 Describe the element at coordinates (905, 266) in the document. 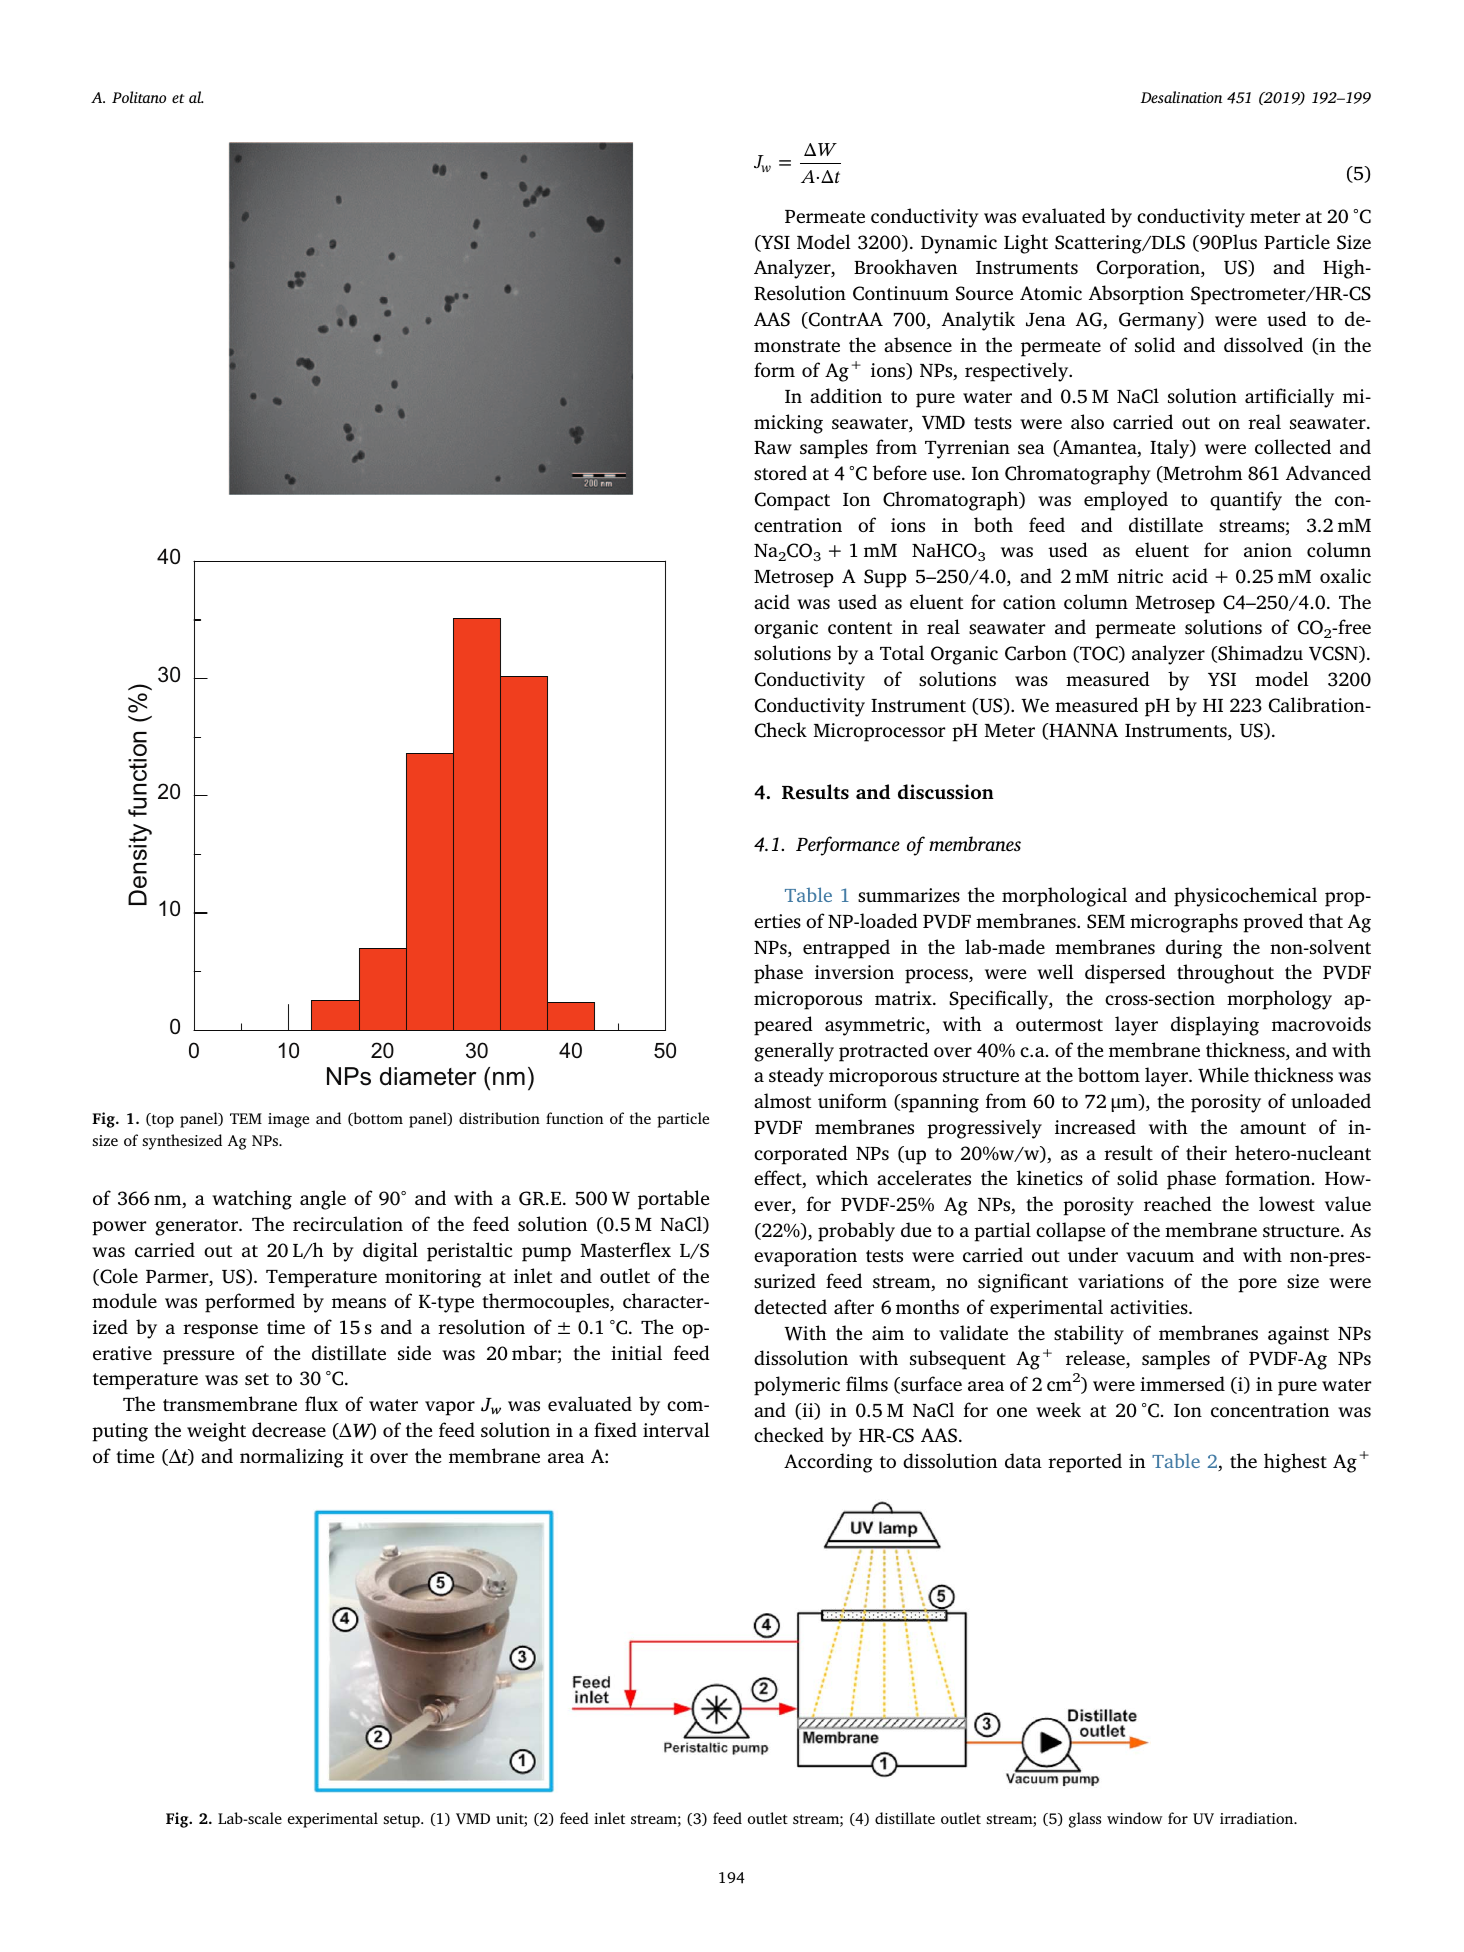

I see `Brookhaven` at that location.
